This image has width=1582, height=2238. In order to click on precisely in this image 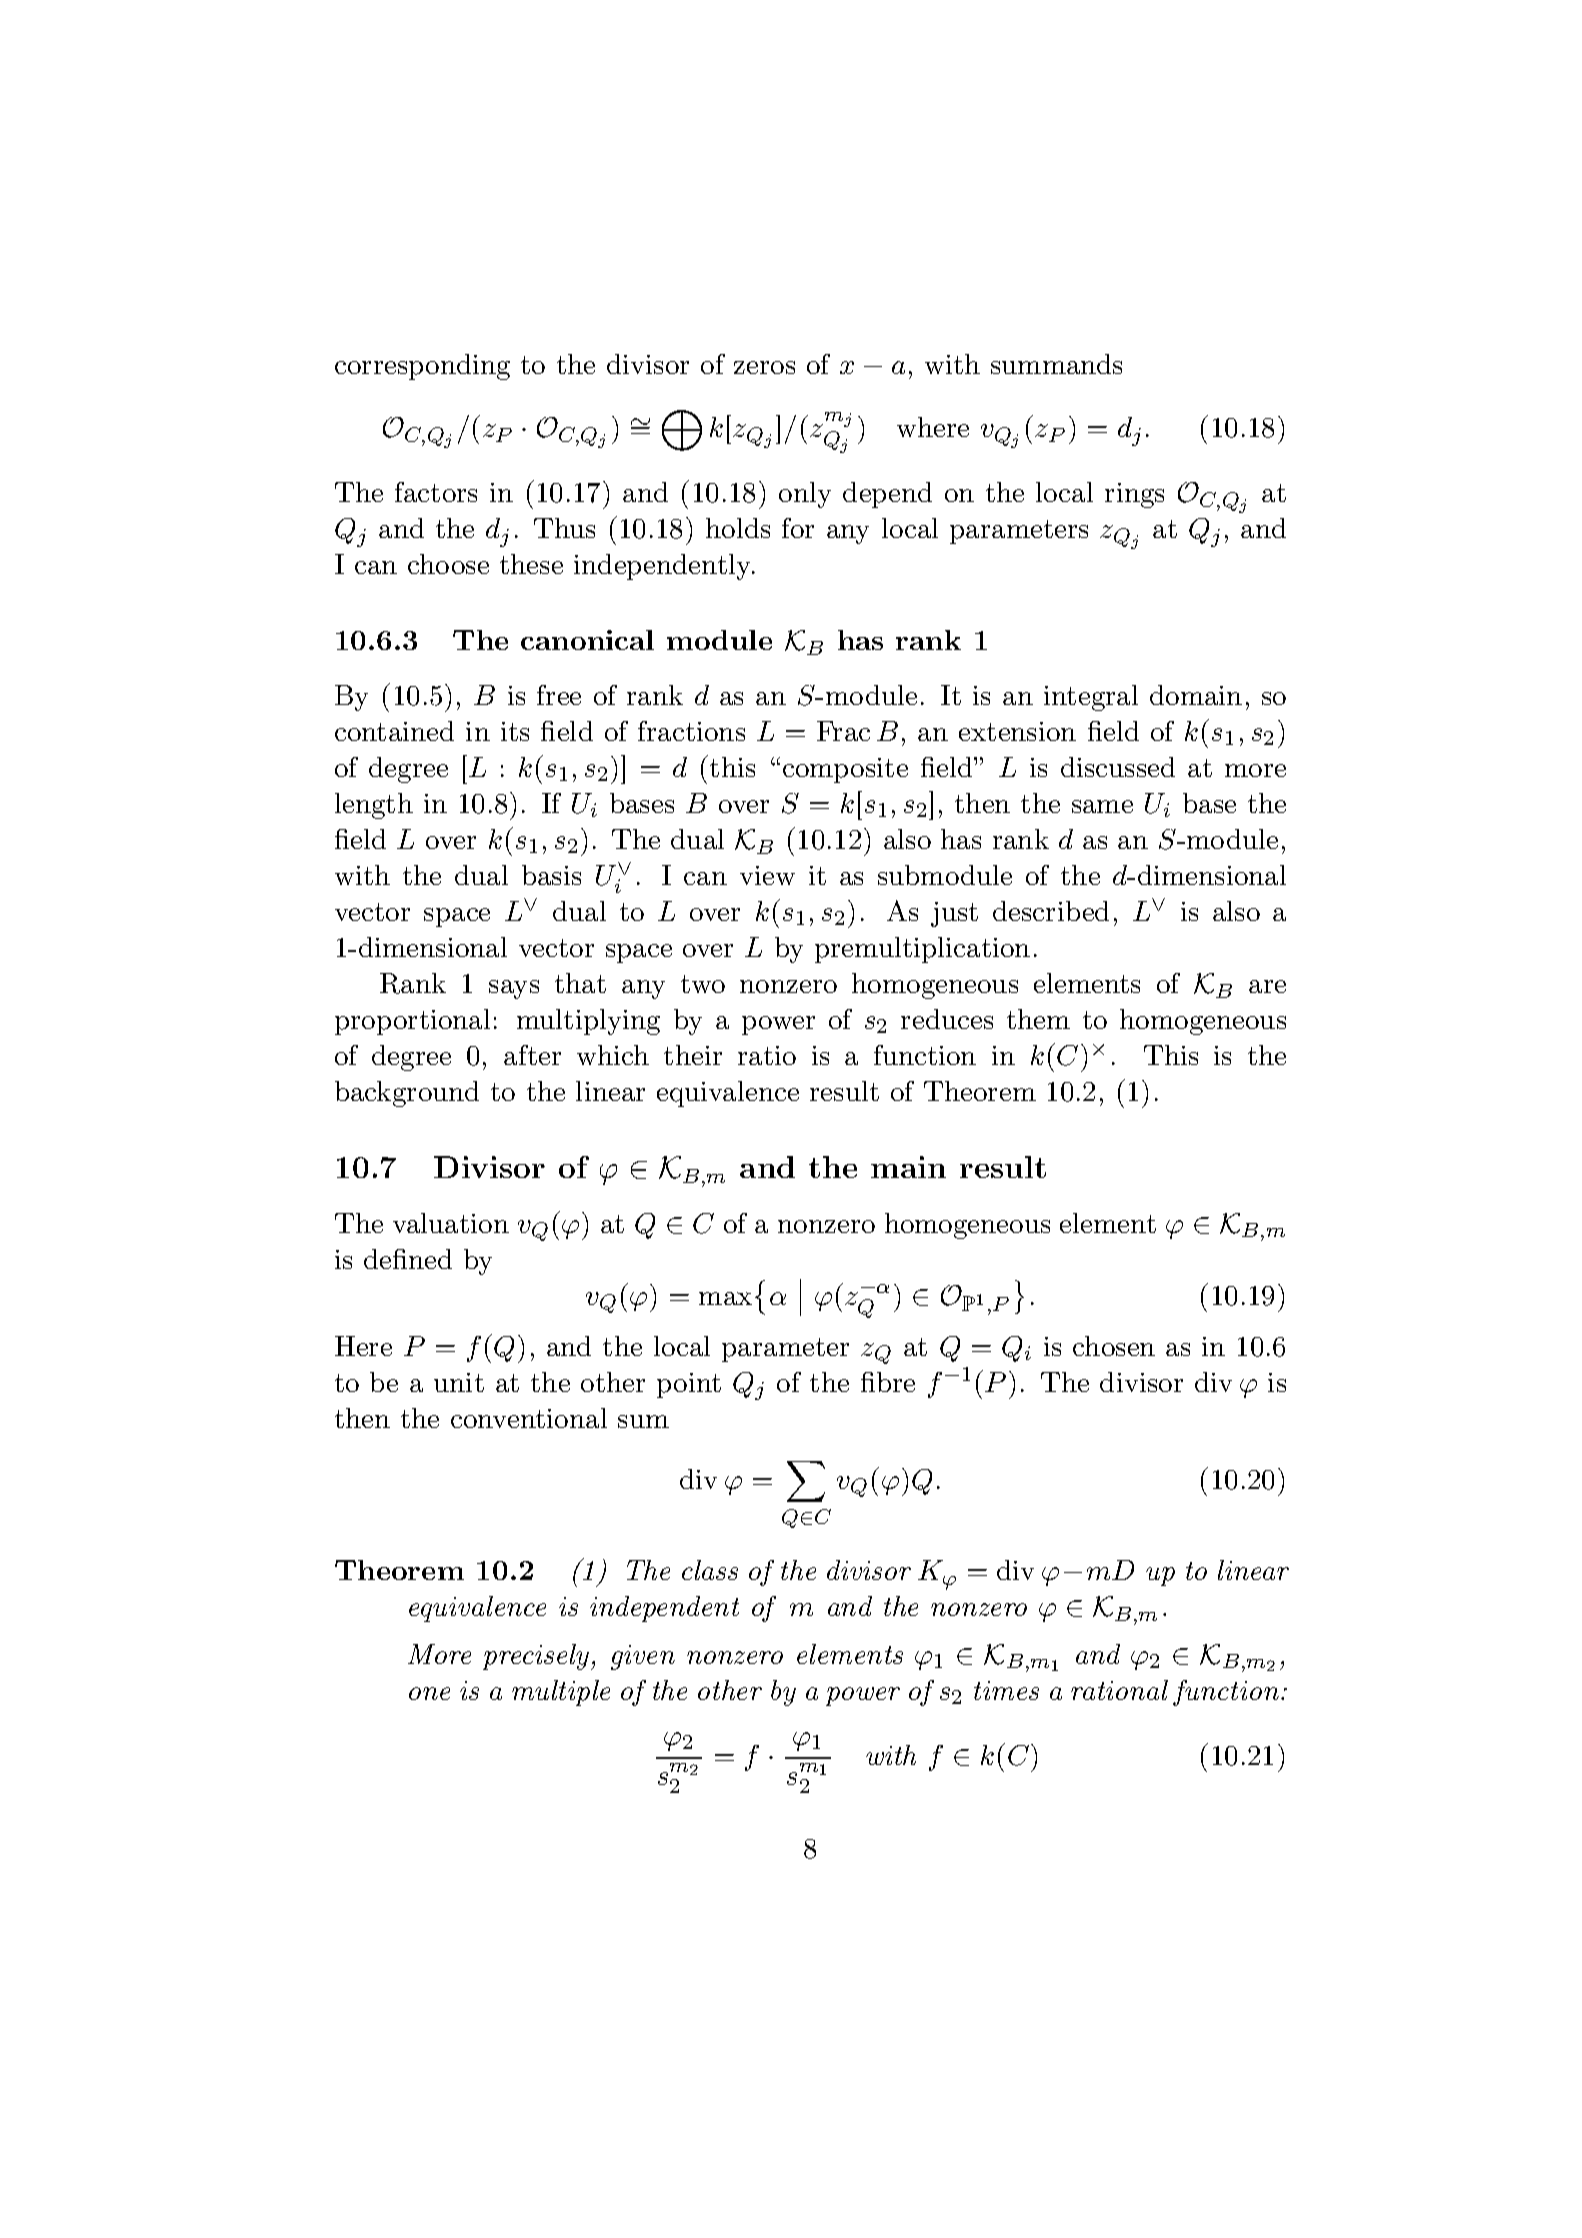, I will do `click(537, 1657)`.
